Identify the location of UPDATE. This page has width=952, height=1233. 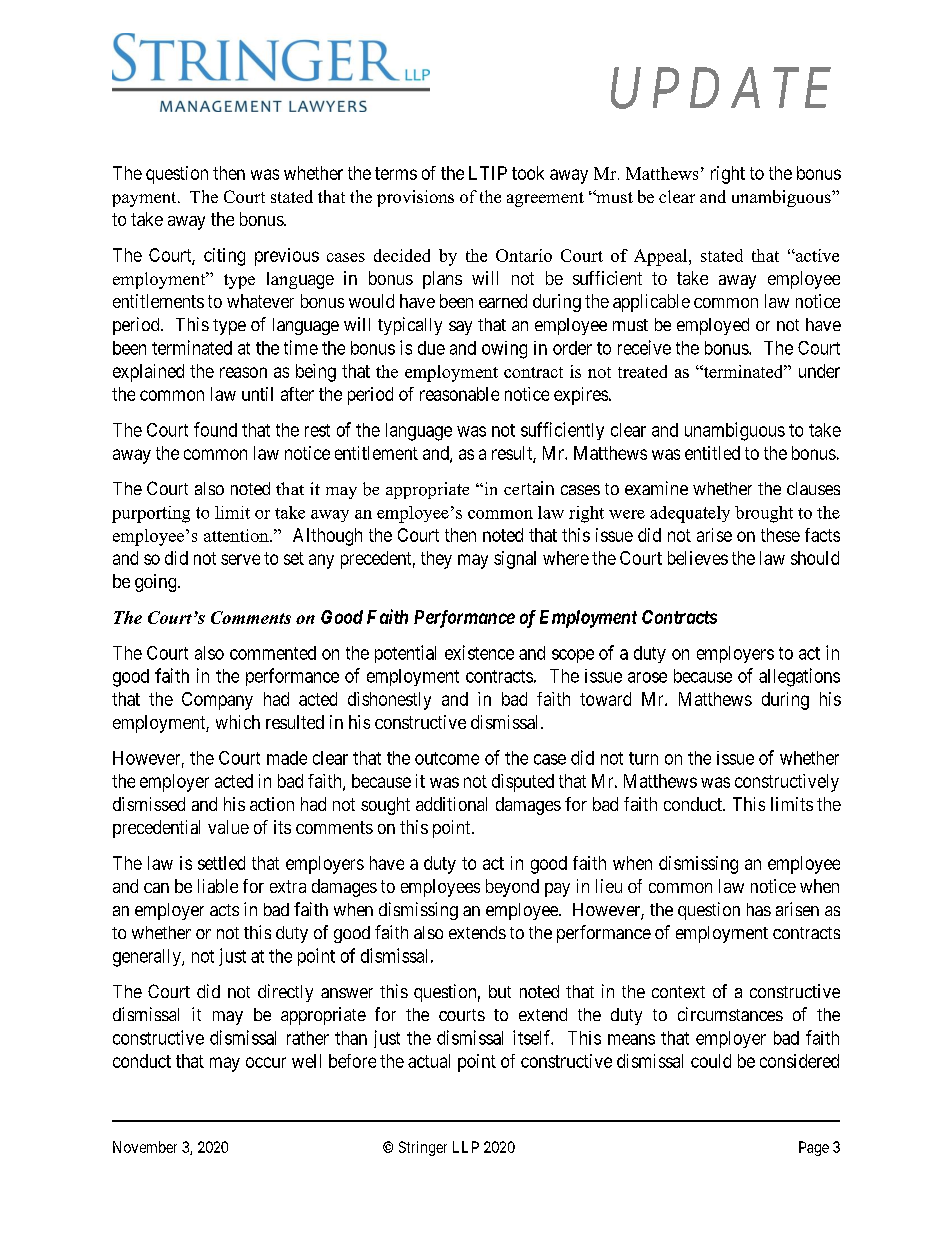
(721, 88).
